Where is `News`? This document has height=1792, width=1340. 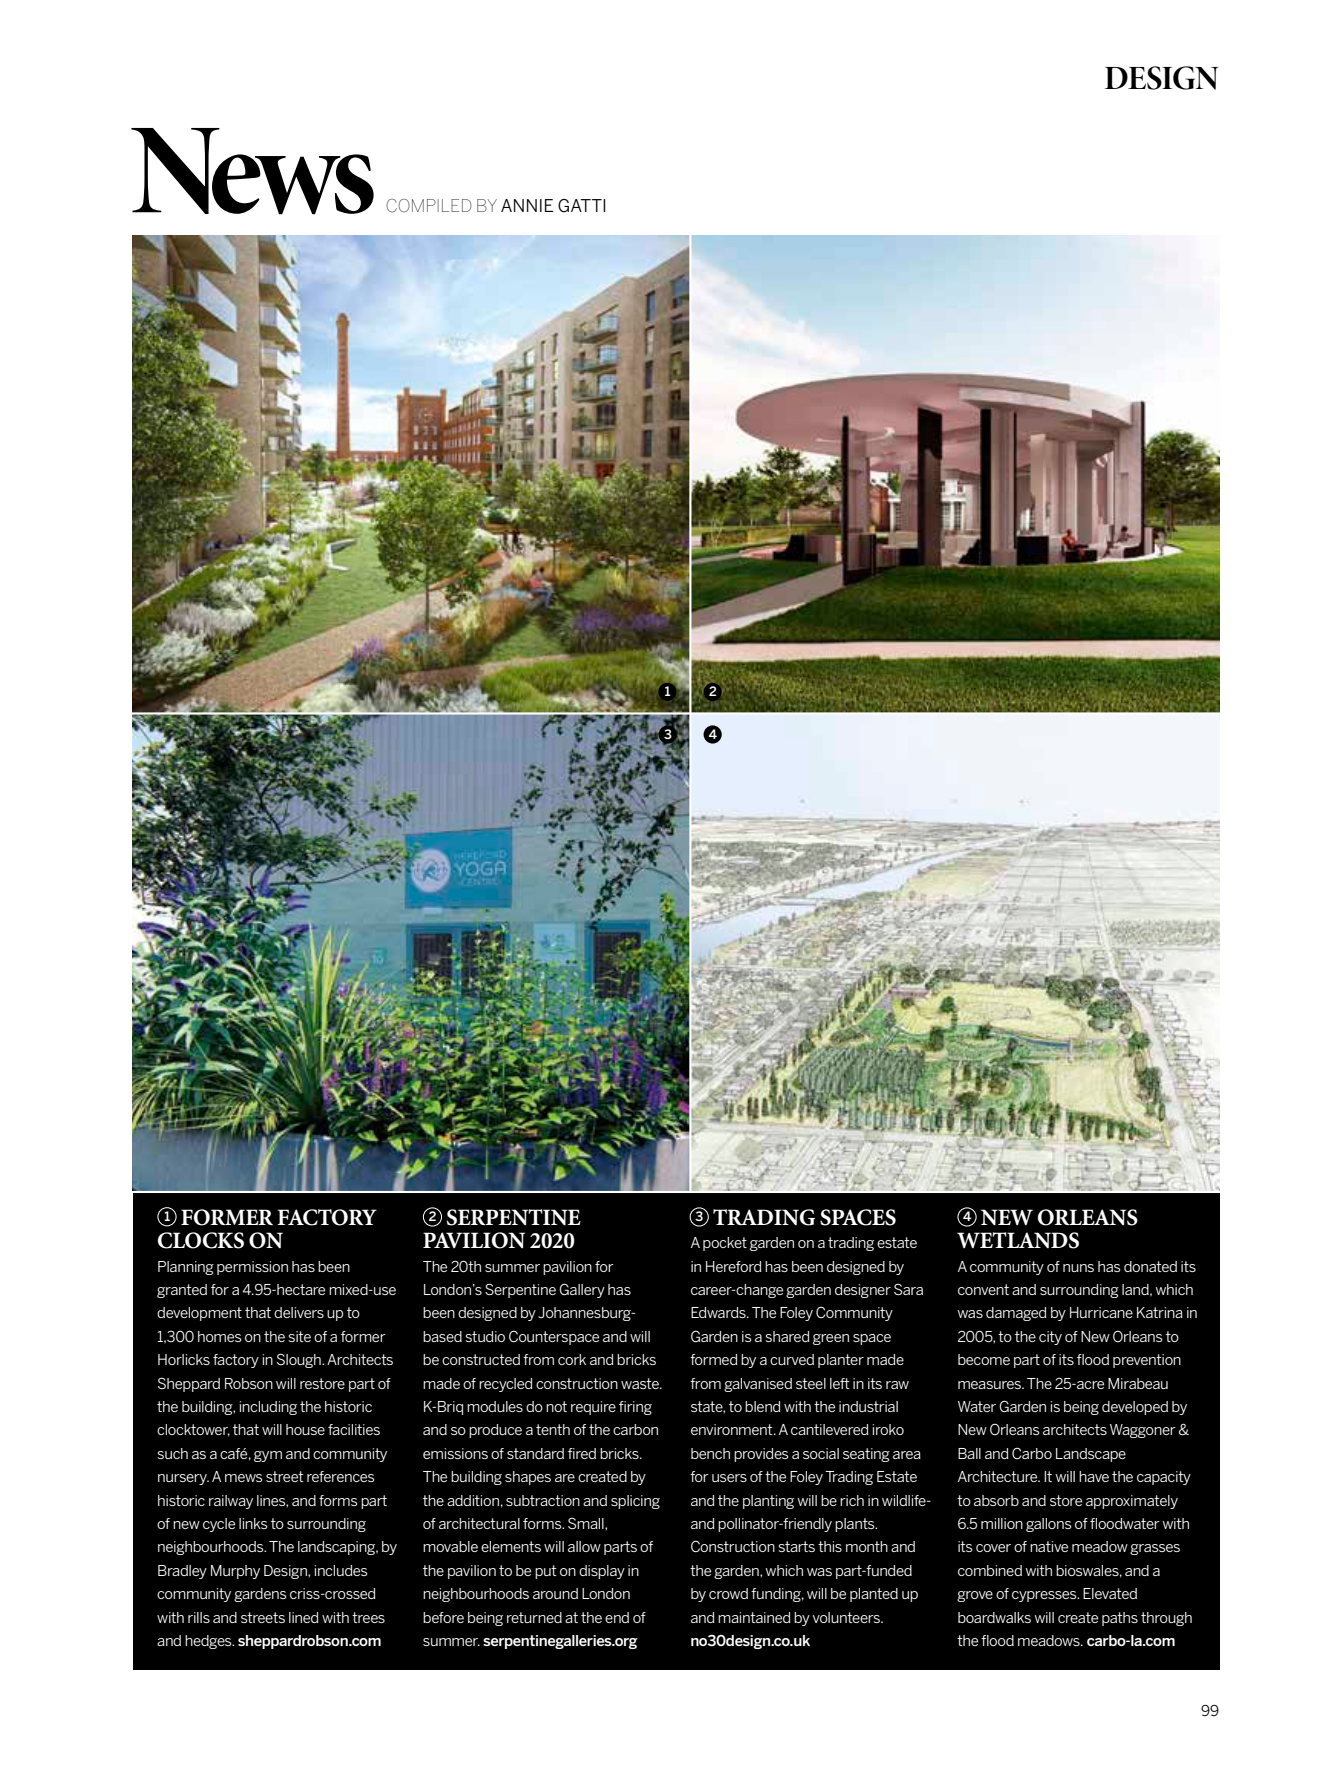
News is located at coordinates (252, 171).
